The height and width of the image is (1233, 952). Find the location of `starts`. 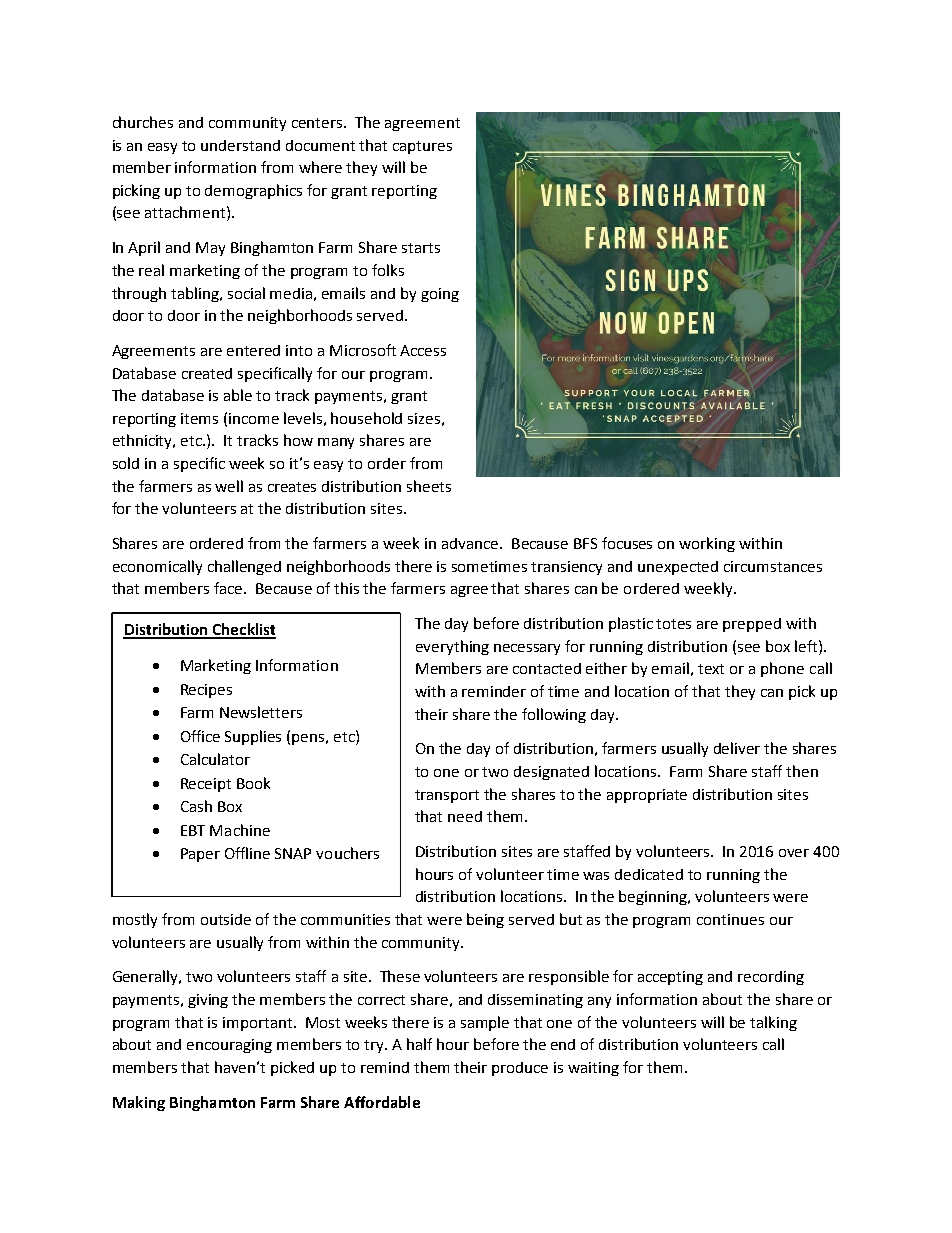

starts is located at coordinates (421, 248).
